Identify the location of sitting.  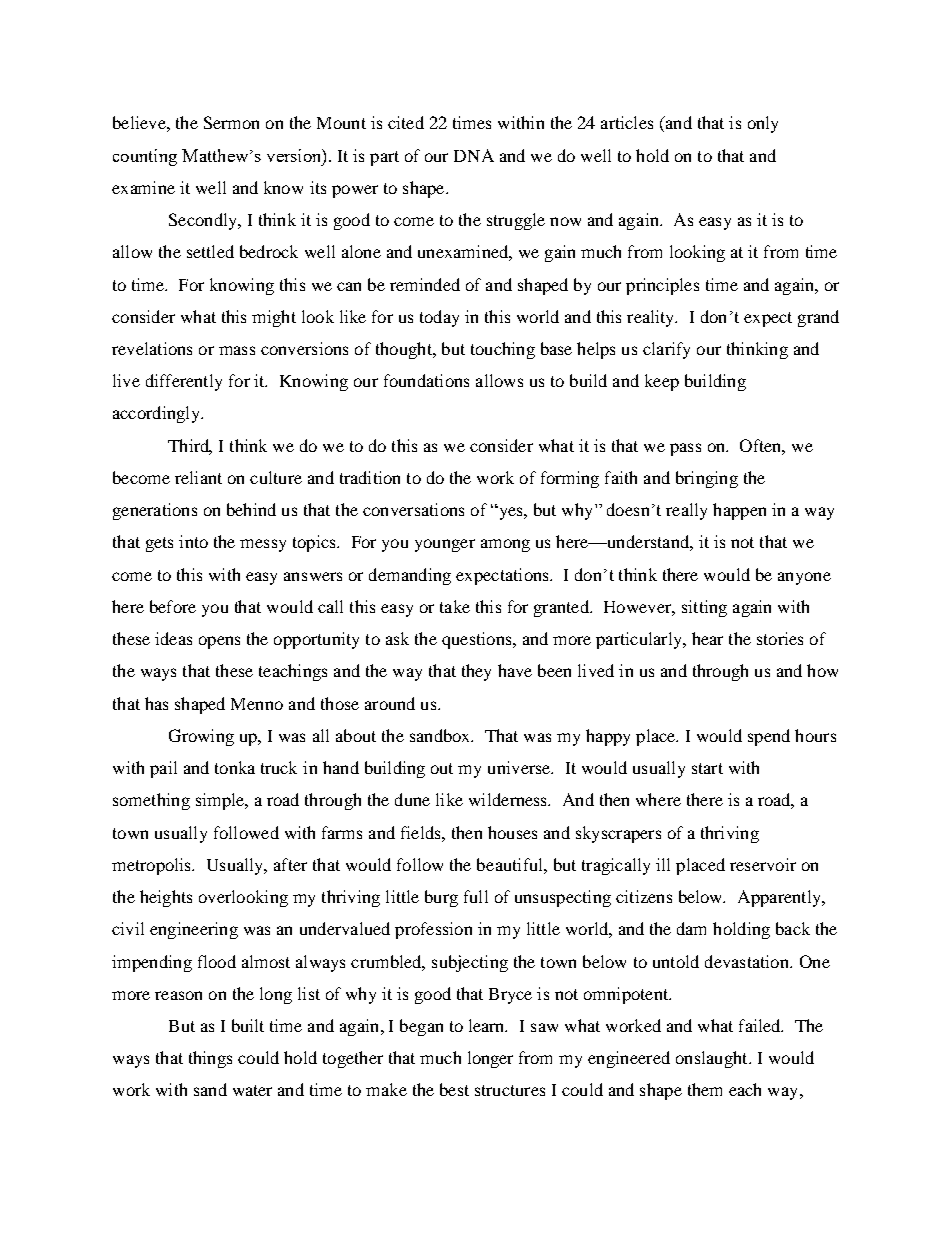
(704, 608).
